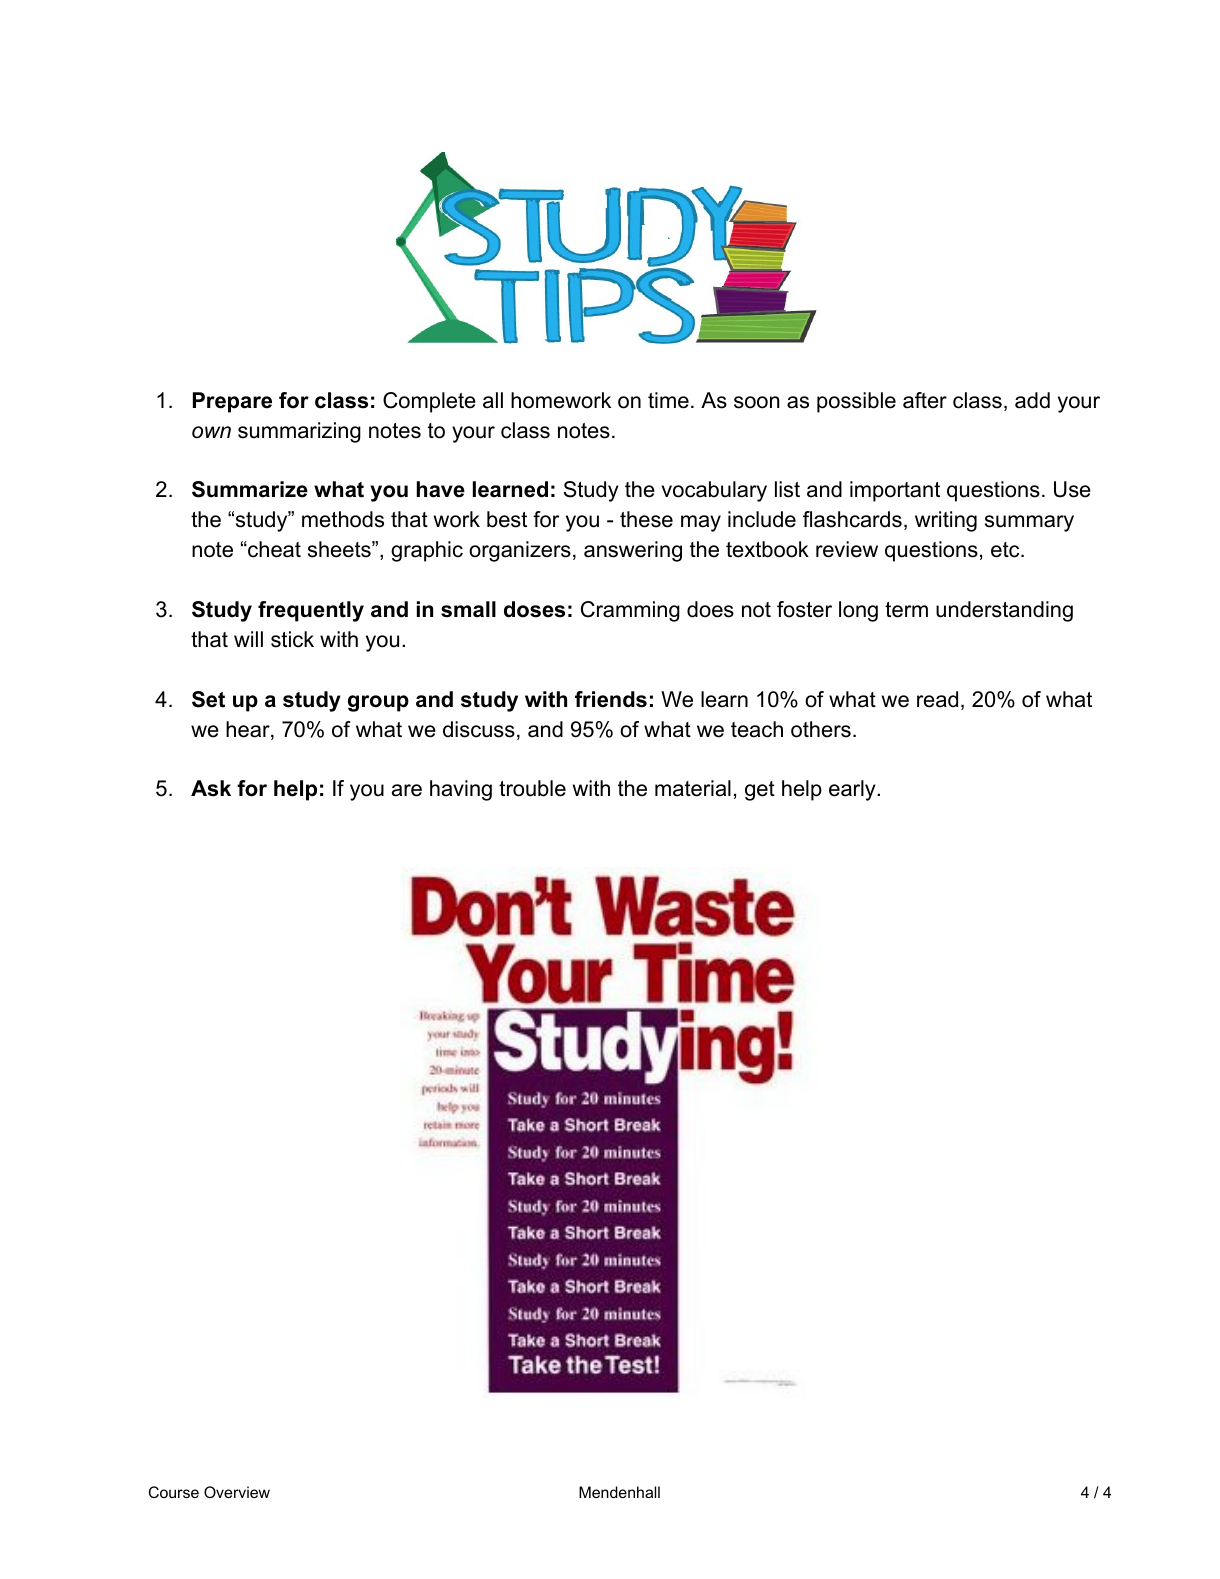 This screenshot has height=1579, width=1220. What do you see at coordinates (693, 788) in the screenshot?
I see `material` at bounding box center [693, 788].
